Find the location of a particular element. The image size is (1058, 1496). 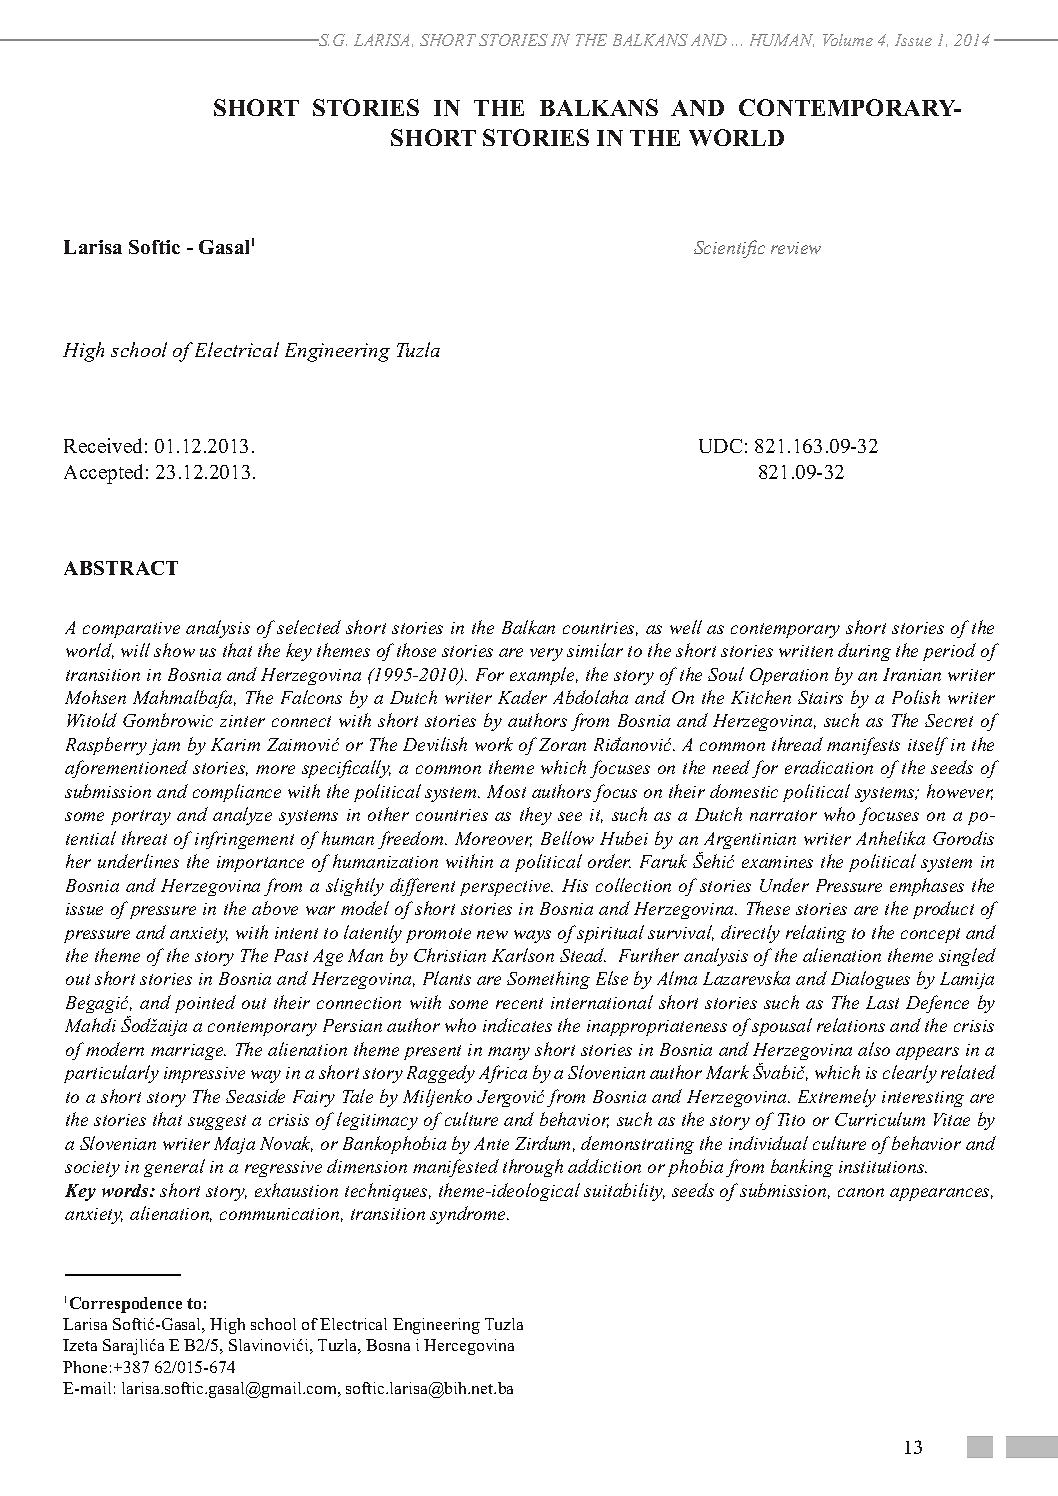

Scientific is located at coordinates (729, 249).
